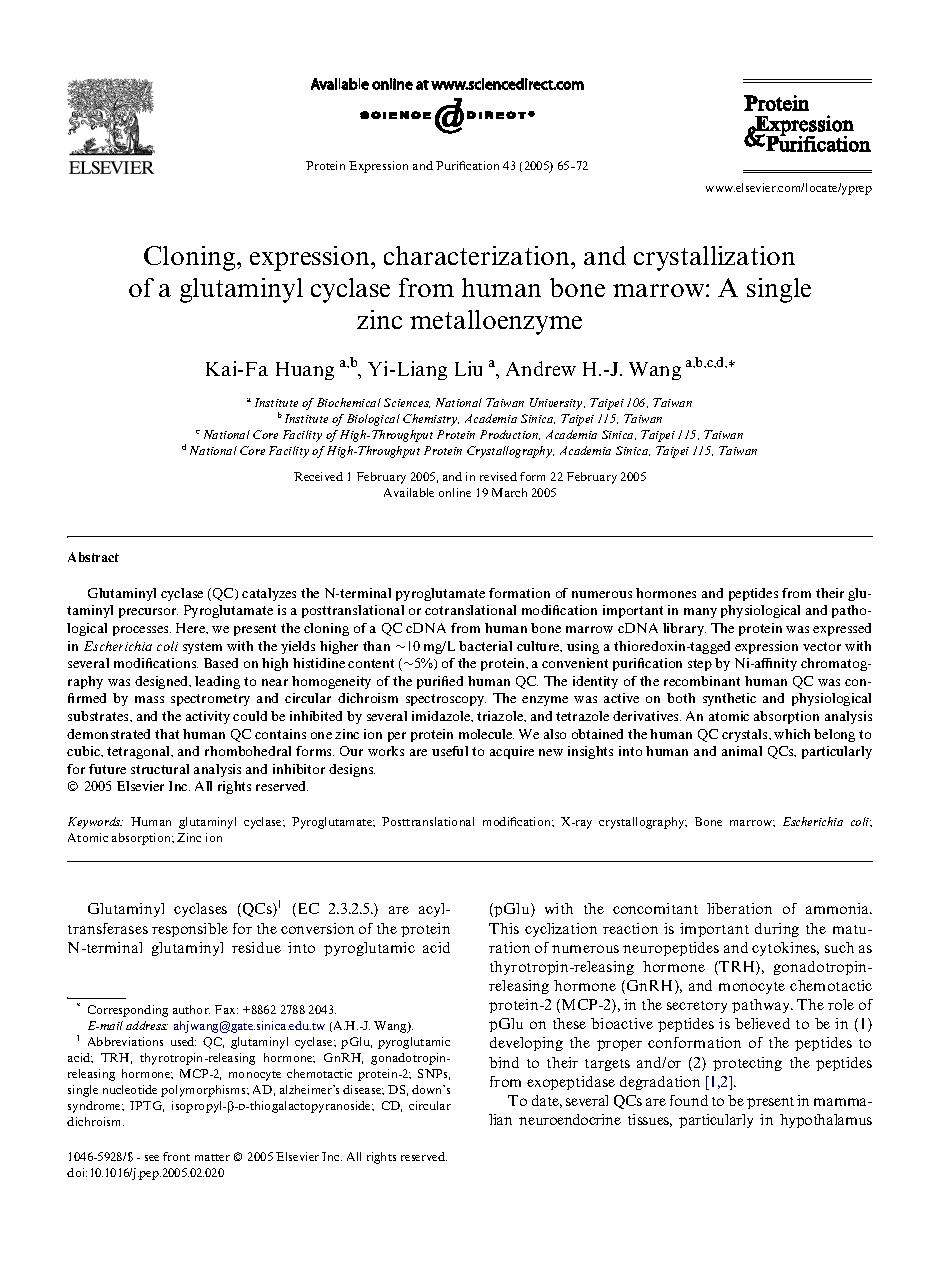  What do you see at coordinates (95, 823) in the document?
I see `Keywords` at bounding box center [95, 823].
